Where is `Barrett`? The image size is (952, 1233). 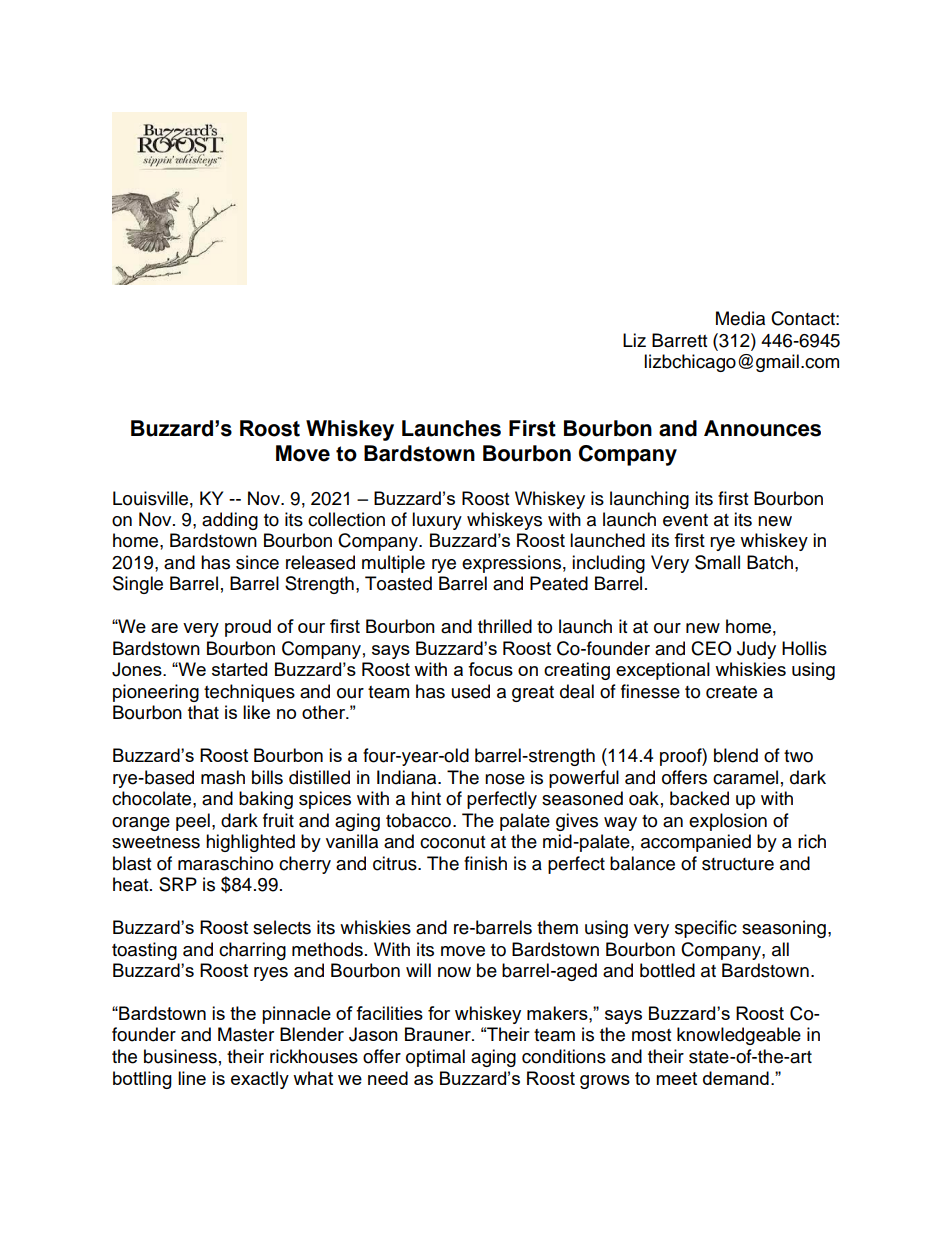 Barrett is located at coordinates (679, 340).
